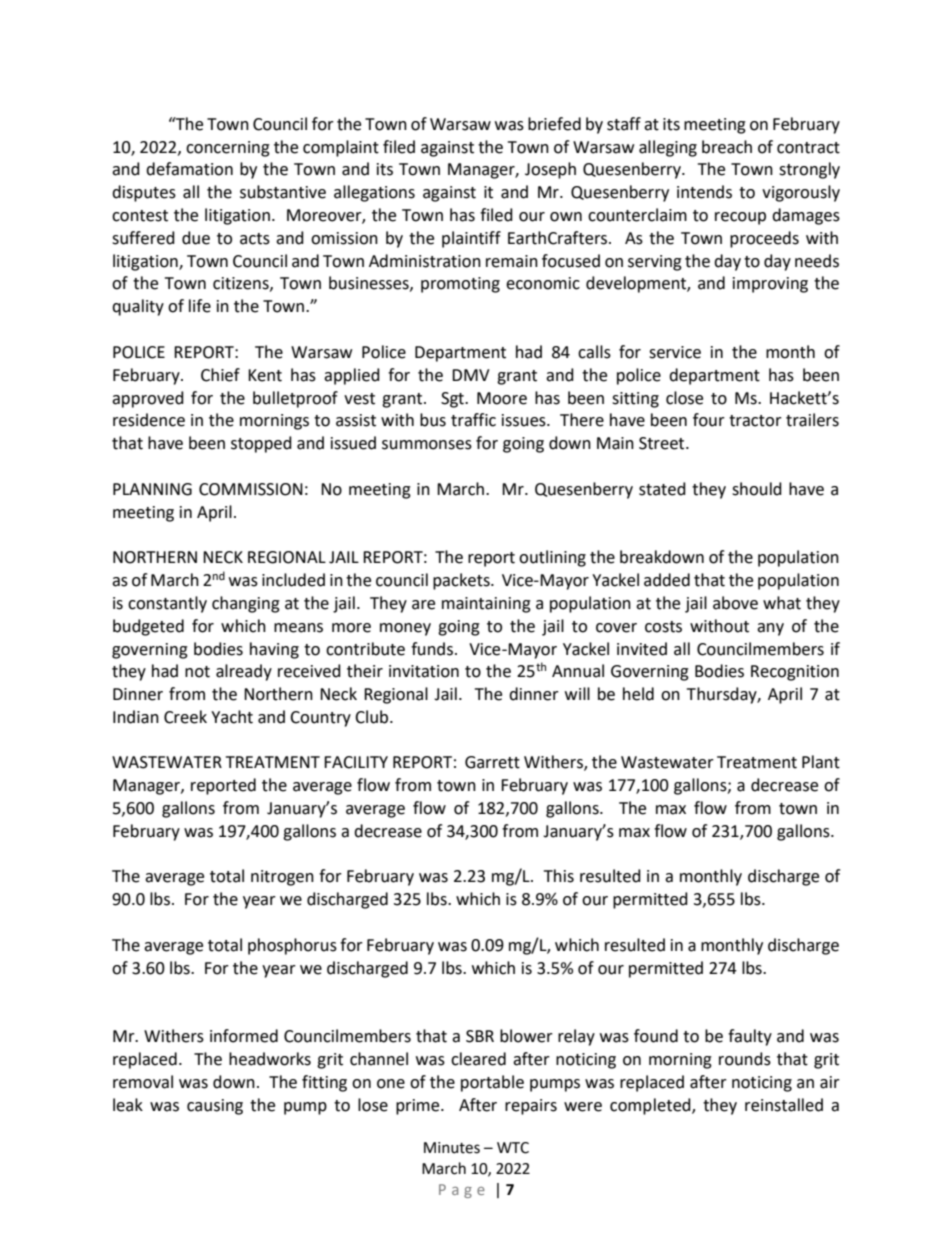  I want to click on concerning, so click(228, 149).
